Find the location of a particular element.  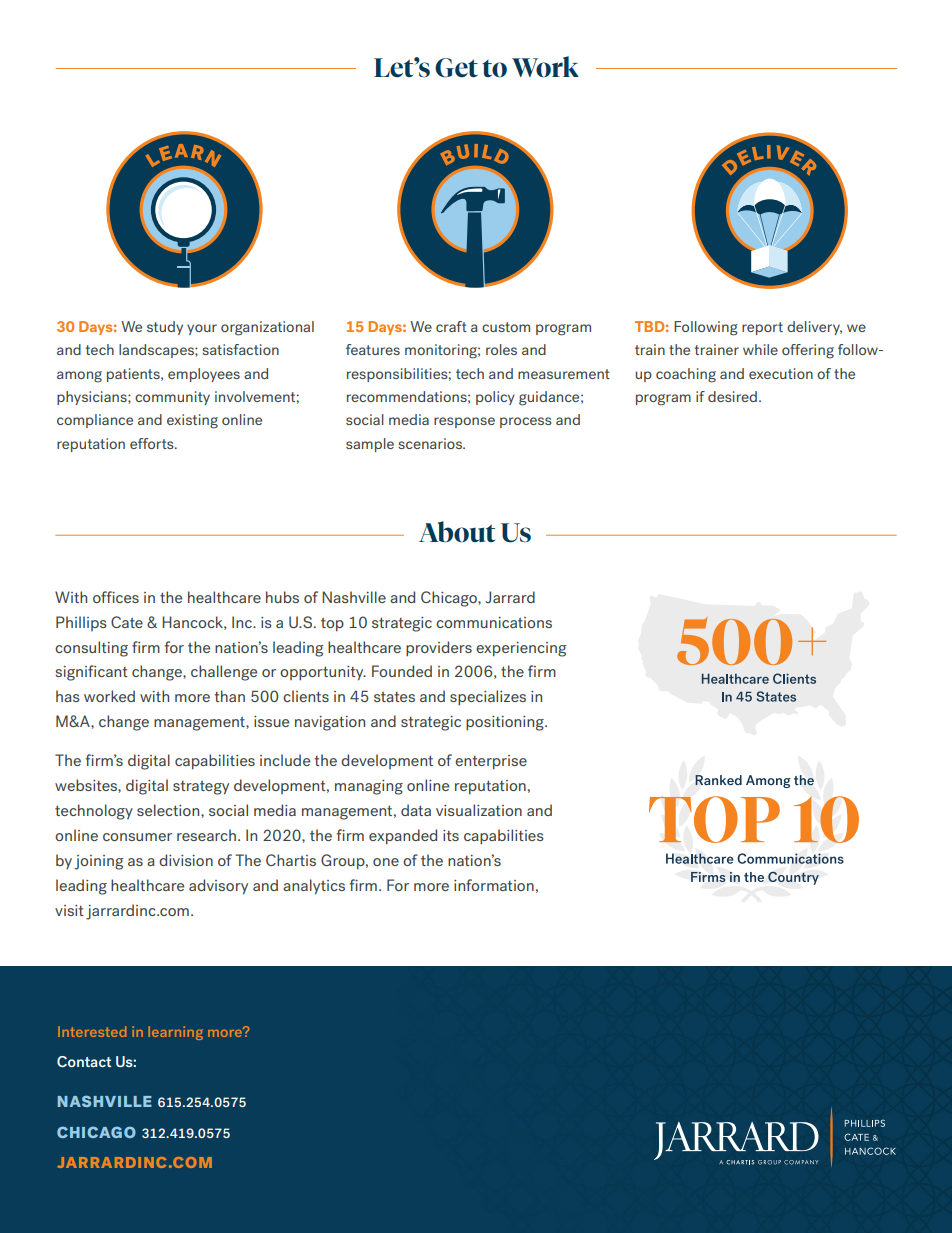

experiencing is located at coordinates (521, 649).
